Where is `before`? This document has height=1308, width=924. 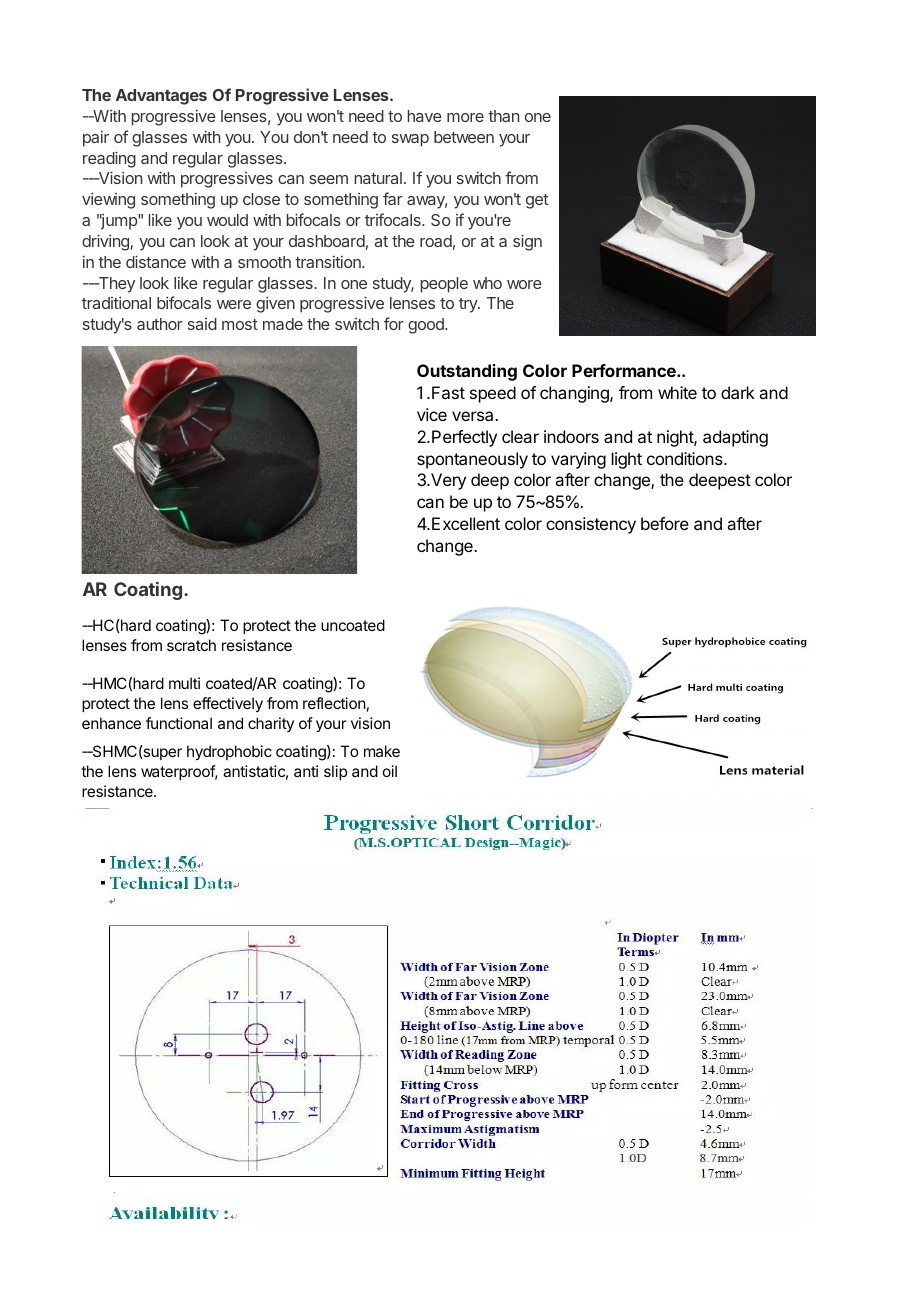
before is located at coordinates (665, 523).
